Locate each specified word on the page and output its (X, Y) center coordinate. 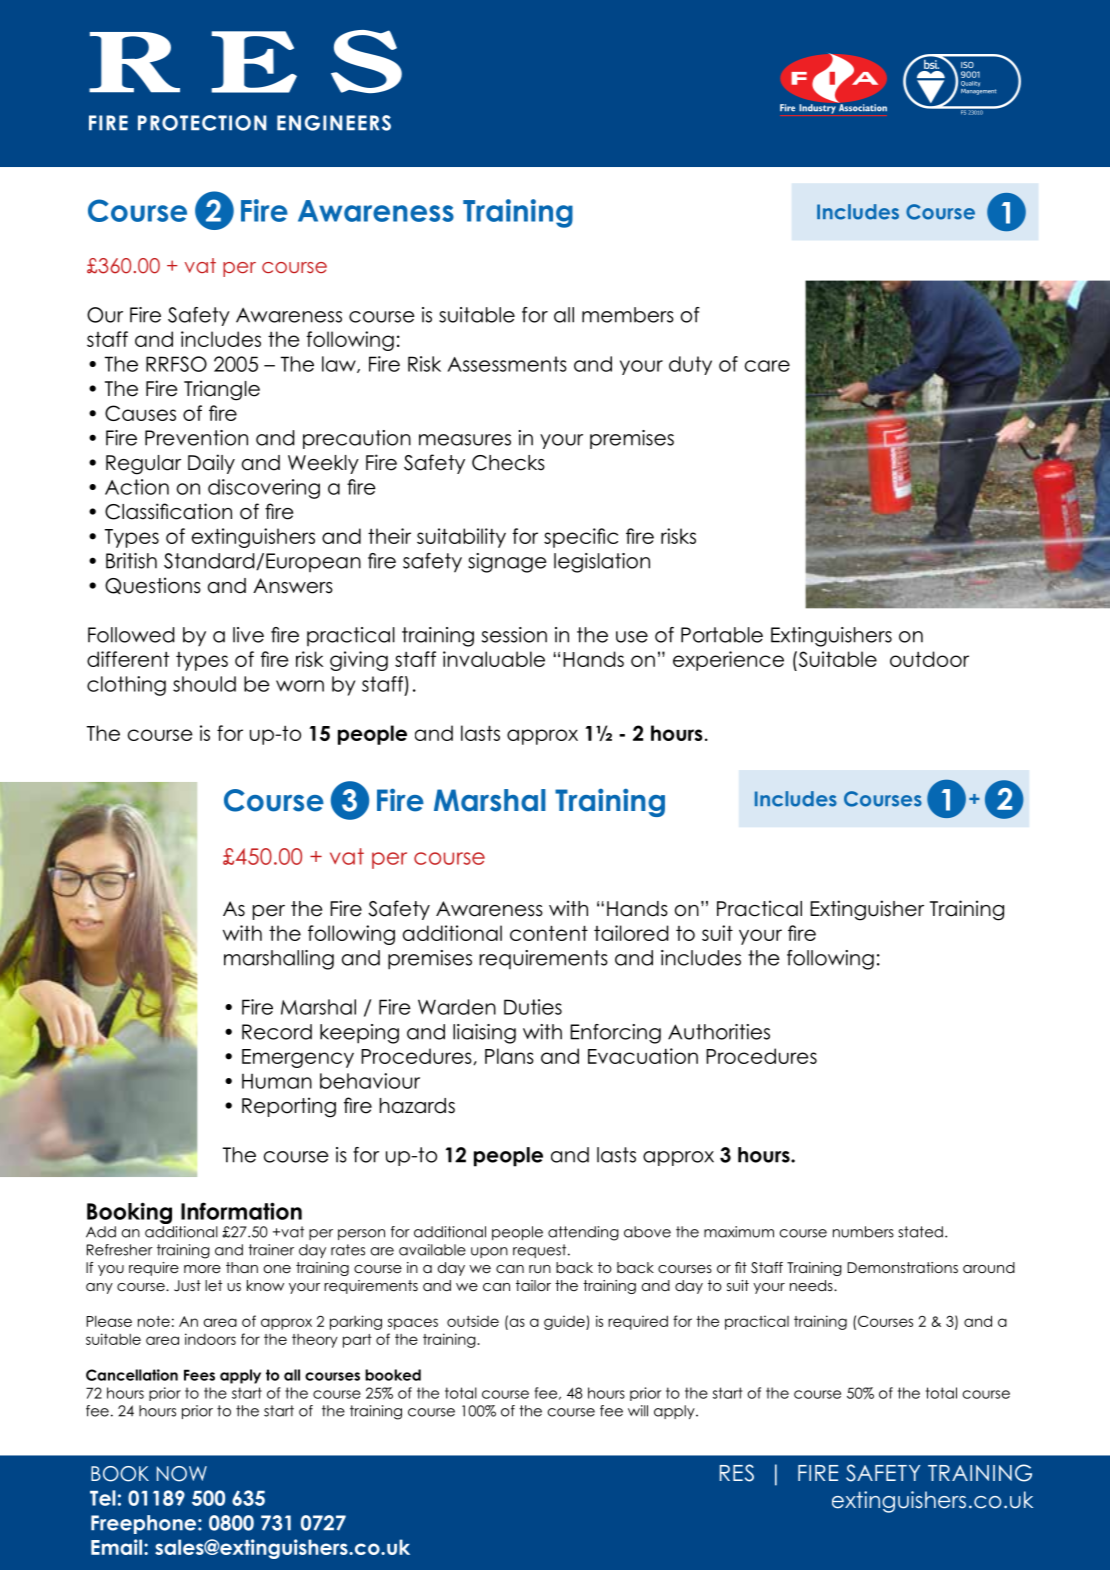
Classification (168, 511)
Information (241, 1211)
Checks (508, 463)
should (204, 684)
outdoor (929, 659)
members (628, 315)
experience (728, 661)
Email (118, 1547)
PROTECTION (202, 123)
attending (583, 1233)
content (549, 933)
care (767, 366)
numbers (863, 1232)
